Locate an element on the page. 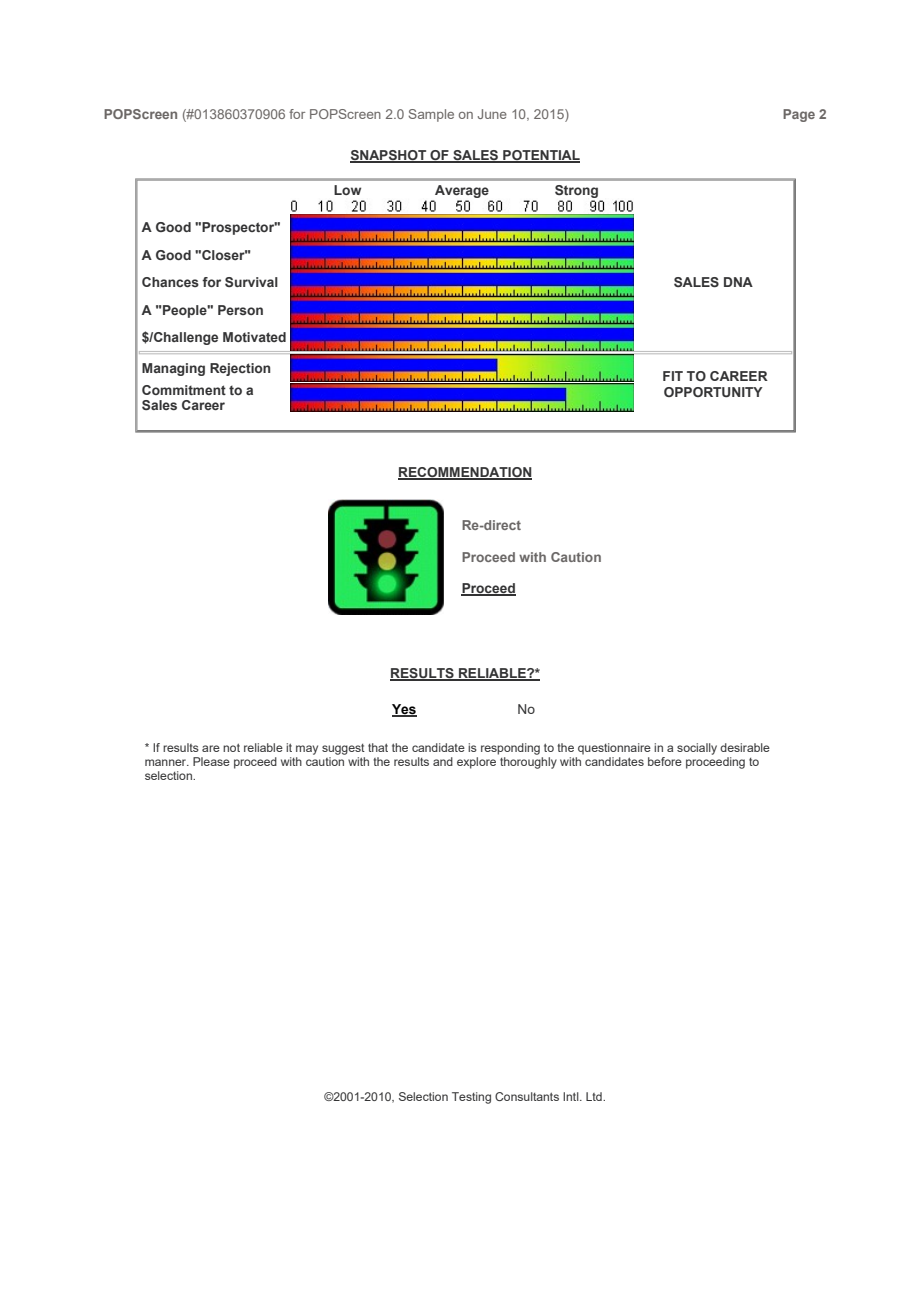  Low is located at coordinates (347, 190).
